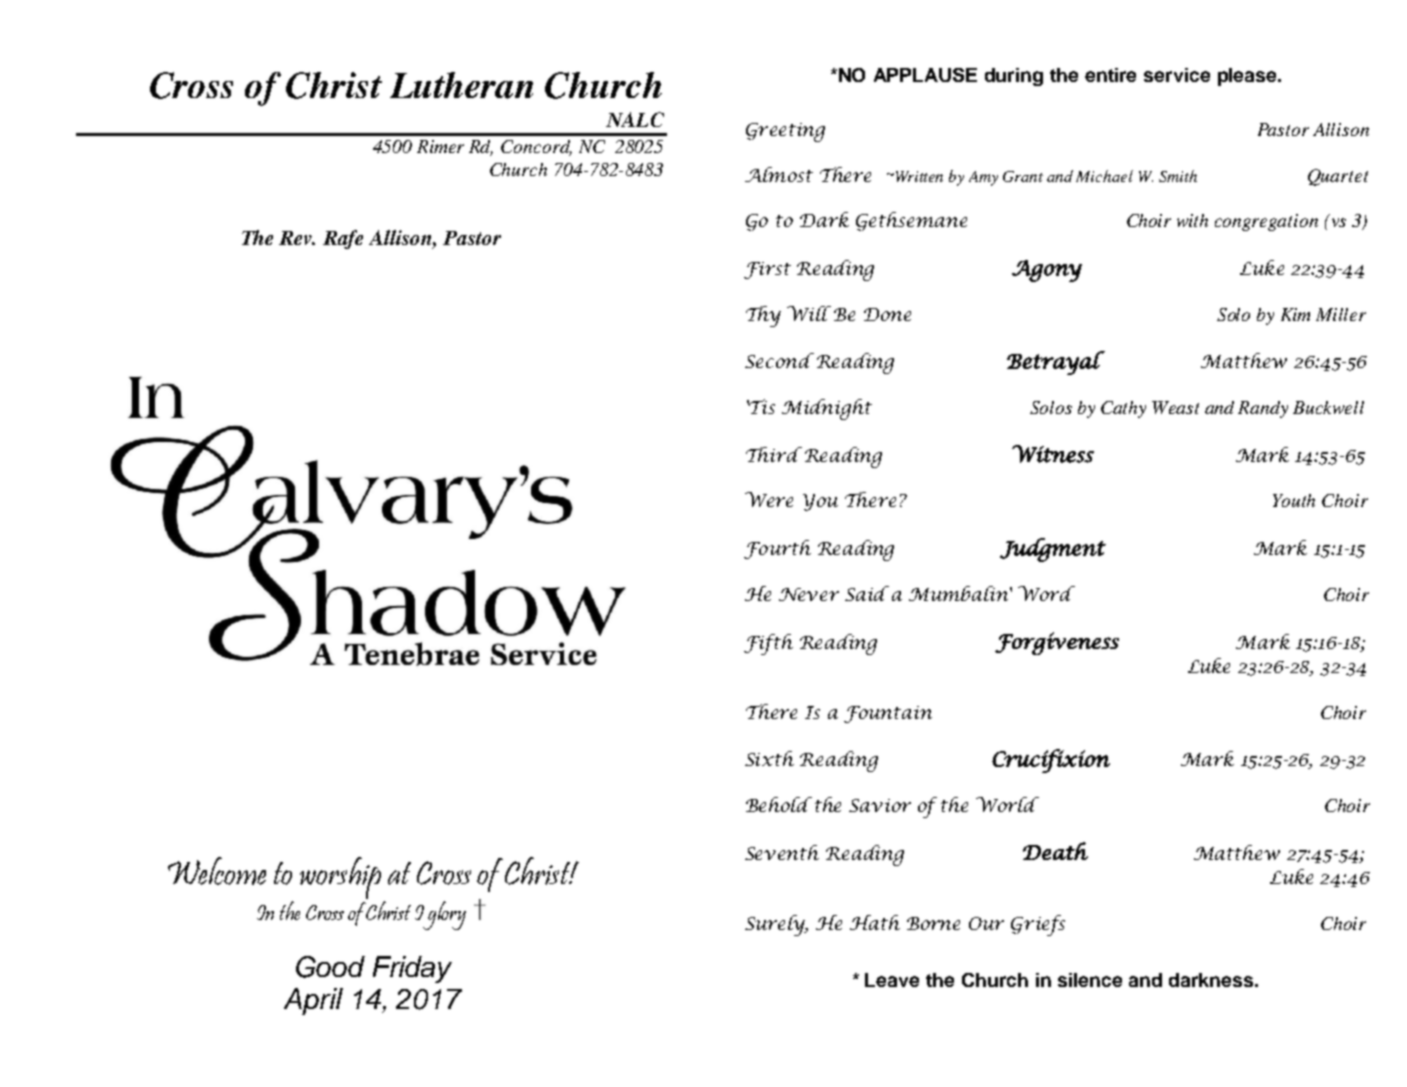  I want to click on Youth, so click(1294, 500).
